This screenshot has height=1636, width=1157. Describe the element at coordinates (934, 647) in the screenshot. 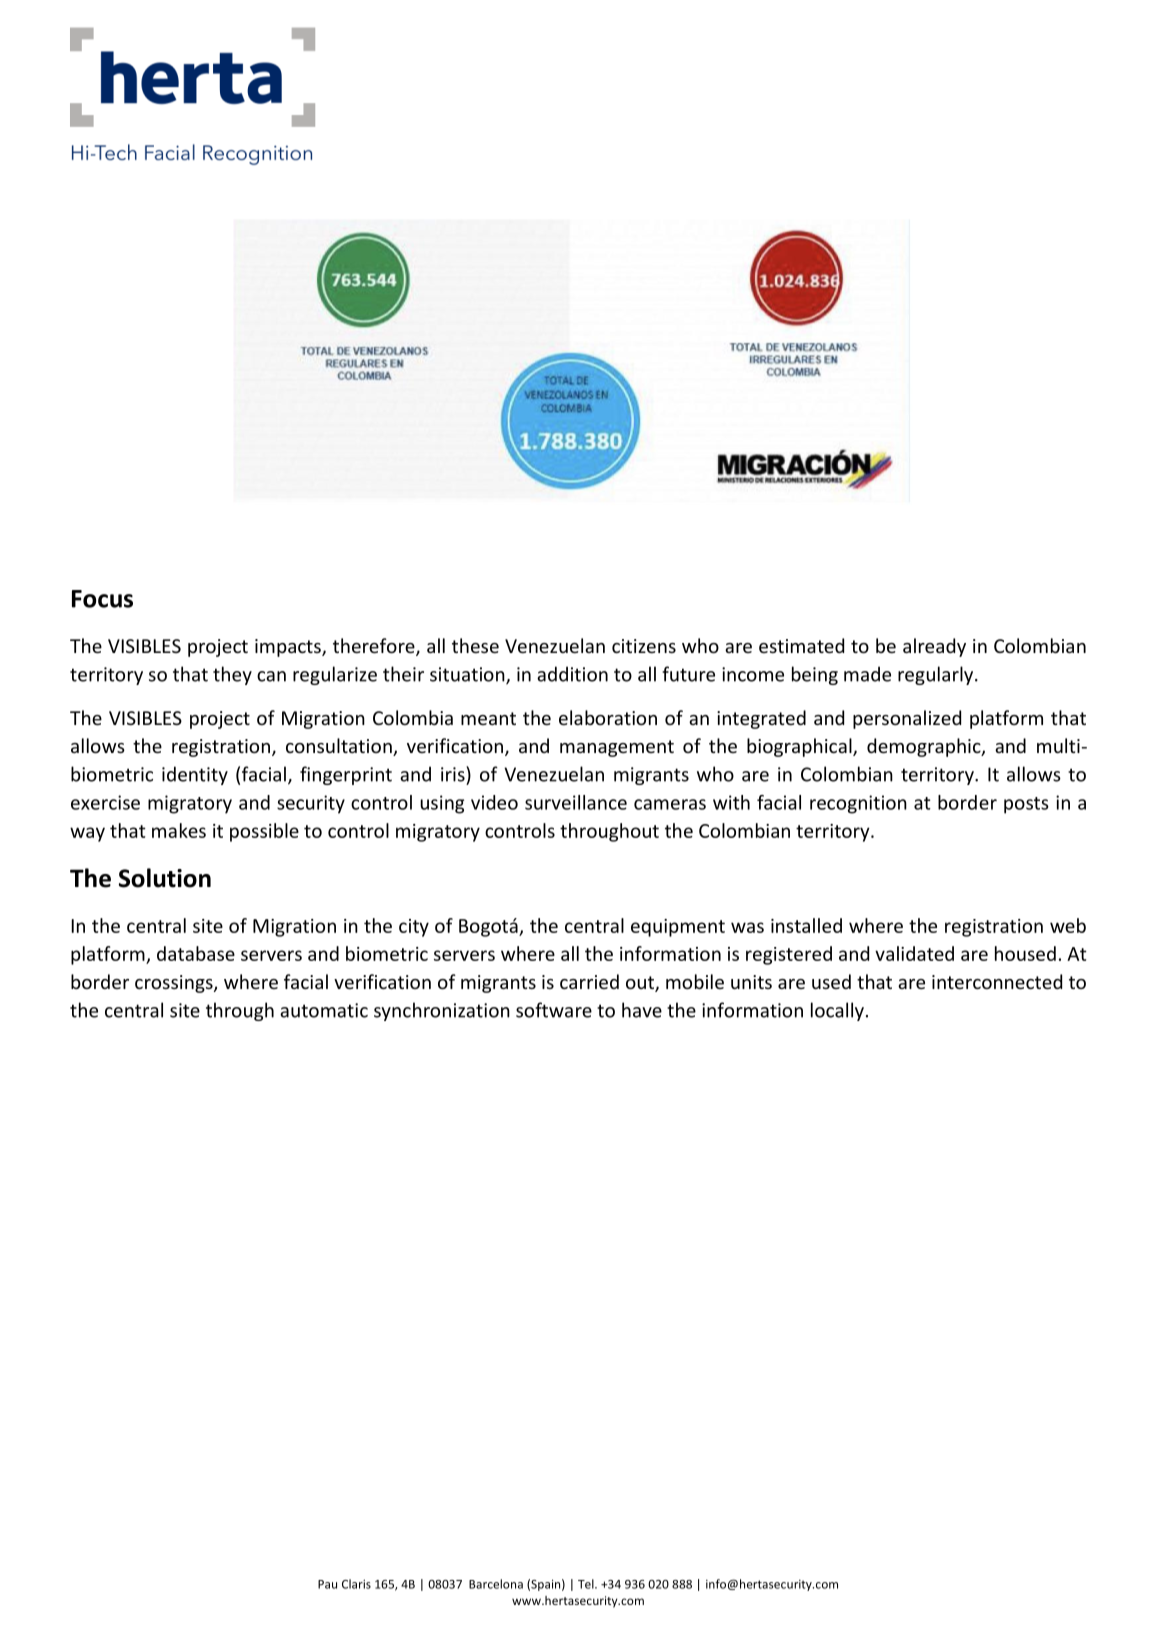

I see `already` at that location.
